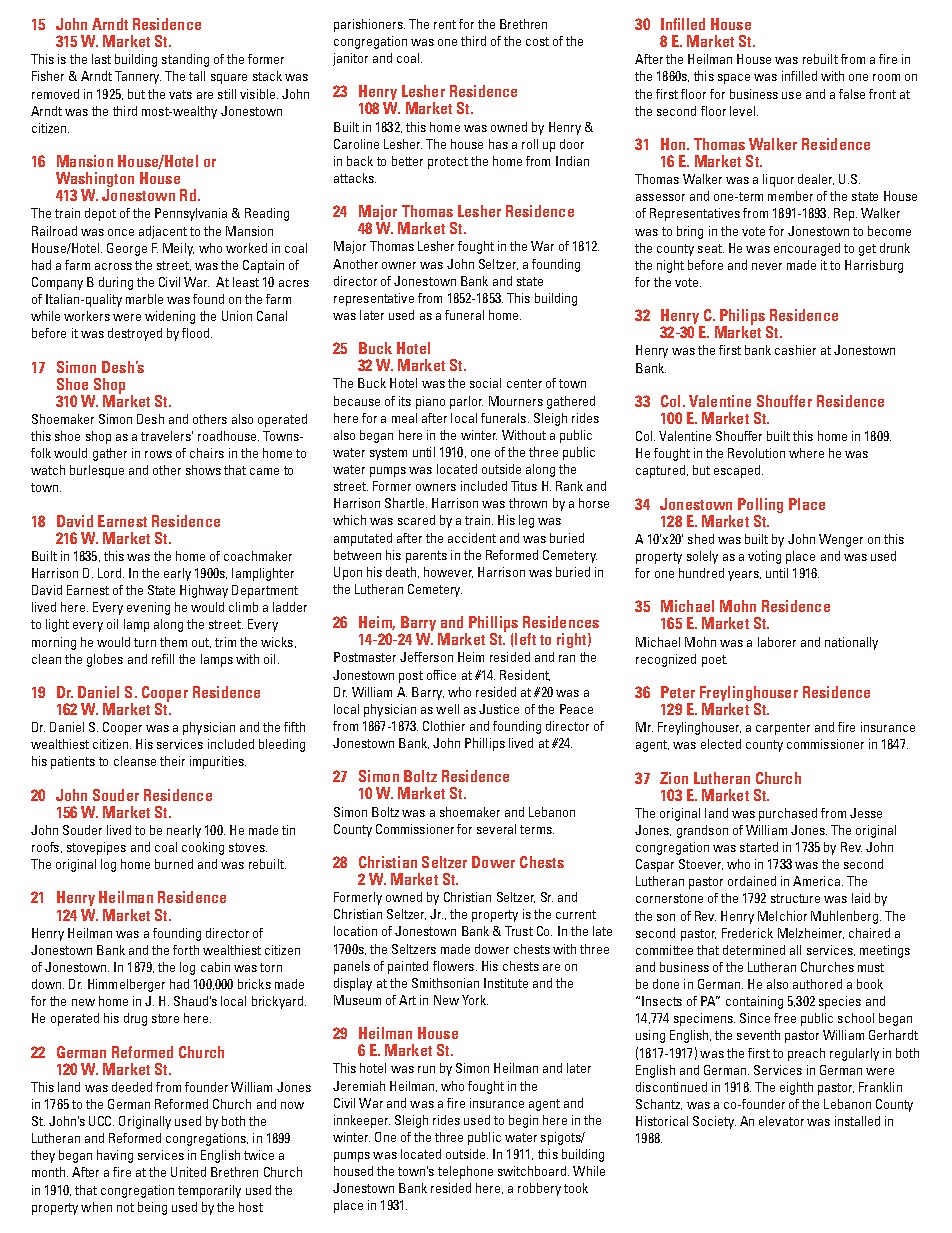 The image size is (952, 1233). I want to click on laborer, so click(777, 642).
